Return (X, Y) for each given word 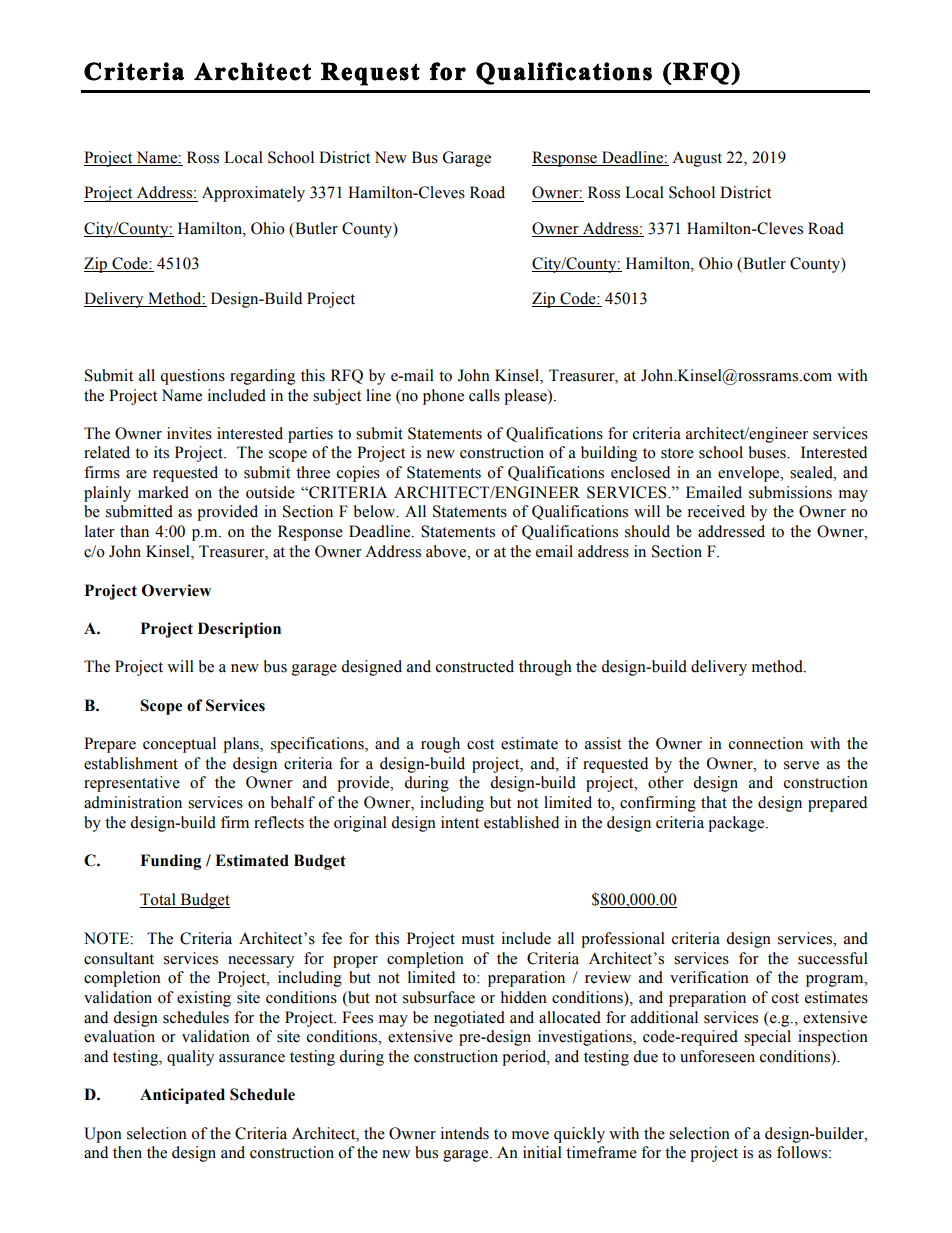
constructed (475, 666)
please (526, 397)
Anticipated (182, 1096)
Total (158, 899)
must (478, 939)
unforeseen (717, 1056)
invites (189, 433)
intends (465, 1133)
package (737, 824)
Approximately (253, 194)
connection (766, 743)
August (697, 159)
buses (768, 452)
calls (484, 395)
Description (239, 630)
